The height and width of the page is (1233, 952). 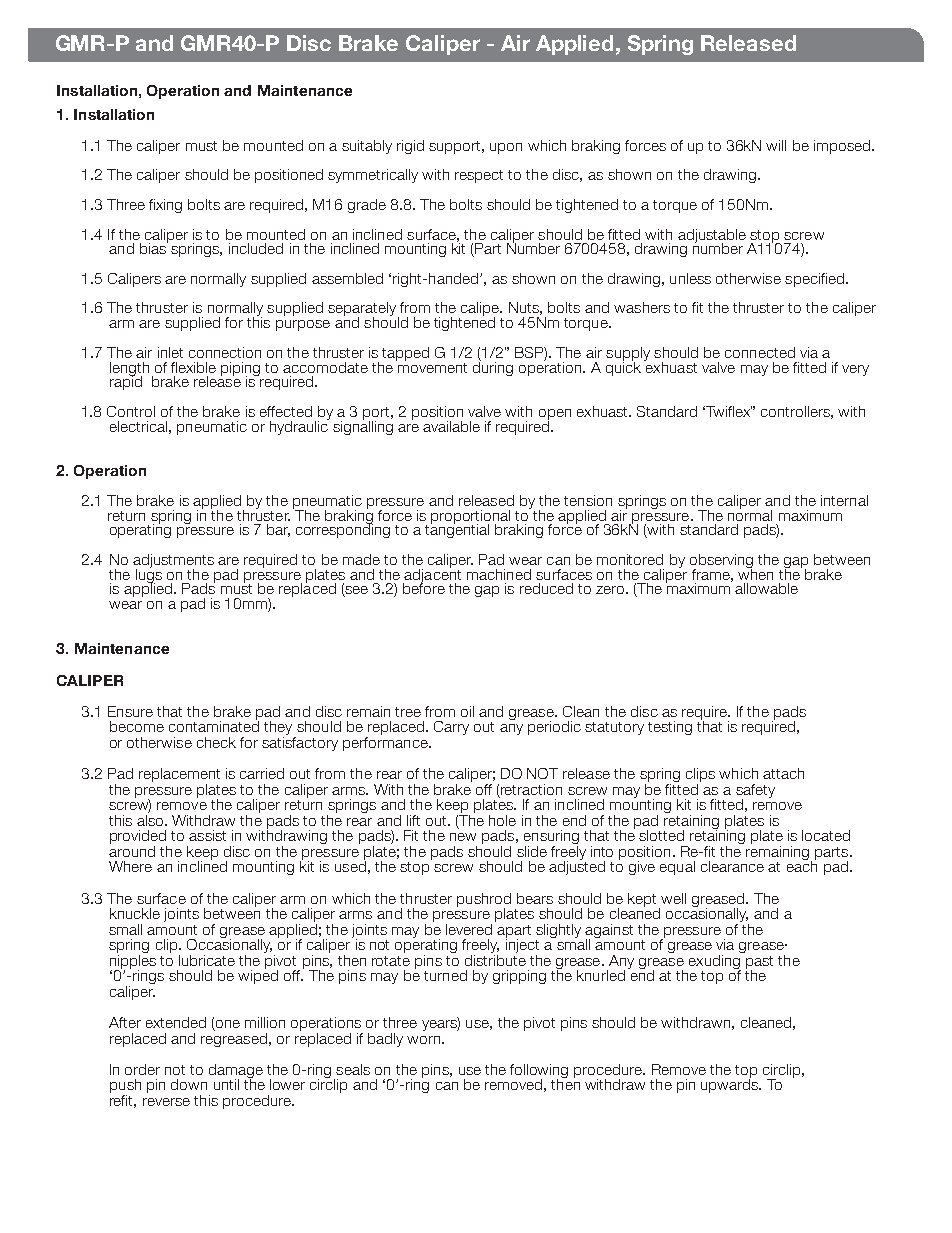 I want to click on respect, so click(x=479, y=176).
